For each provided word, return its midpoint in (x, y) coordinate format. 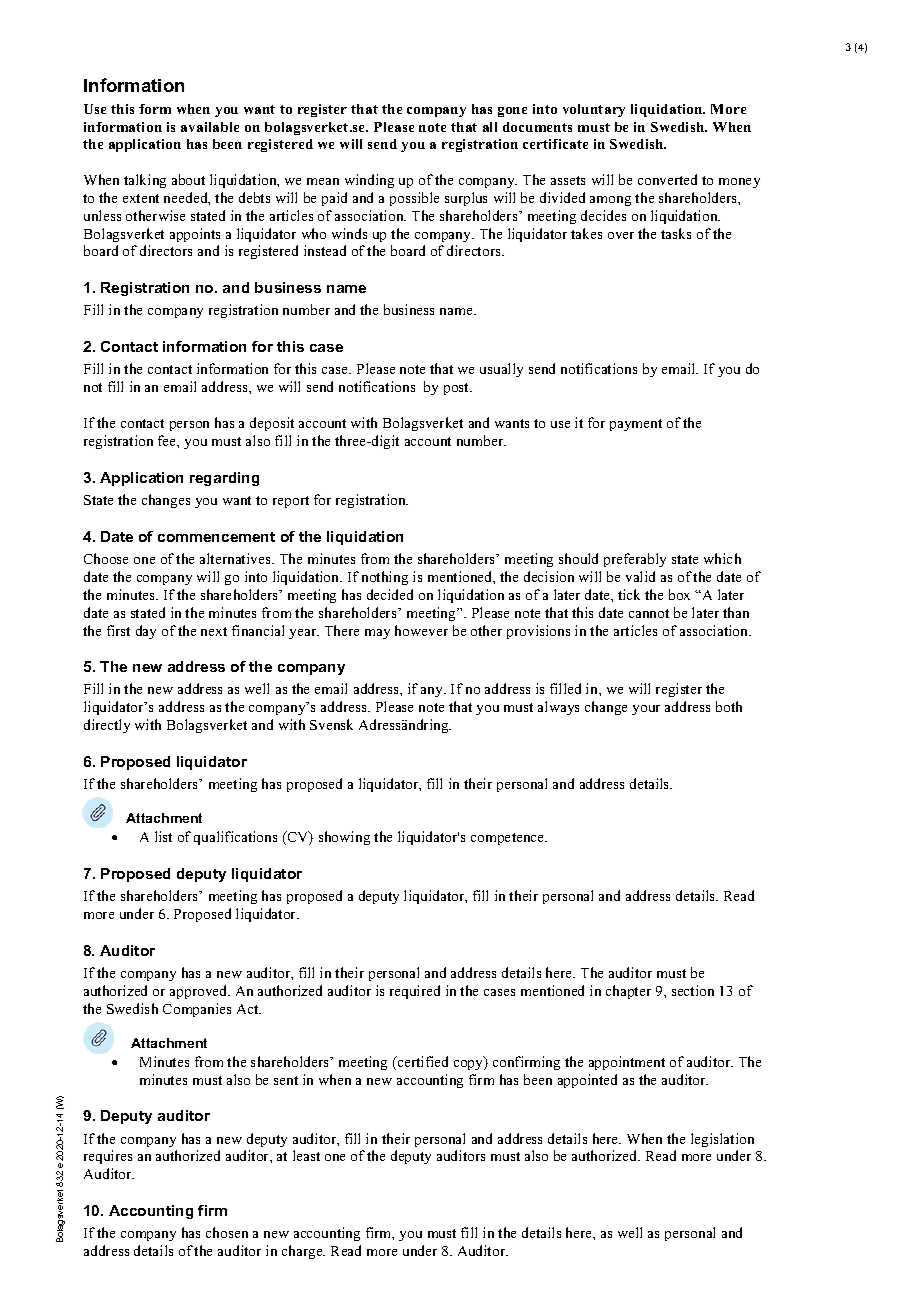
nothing (385, 578)
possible (414, 199)
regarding (224, 479)
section (693, 990)
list (163, 836)
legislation (722, 1140)
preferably (635, 560)
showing (344, 838)
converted (667, 179)
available (210, 127)
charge (303, 1252)
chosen (227, 1232)
